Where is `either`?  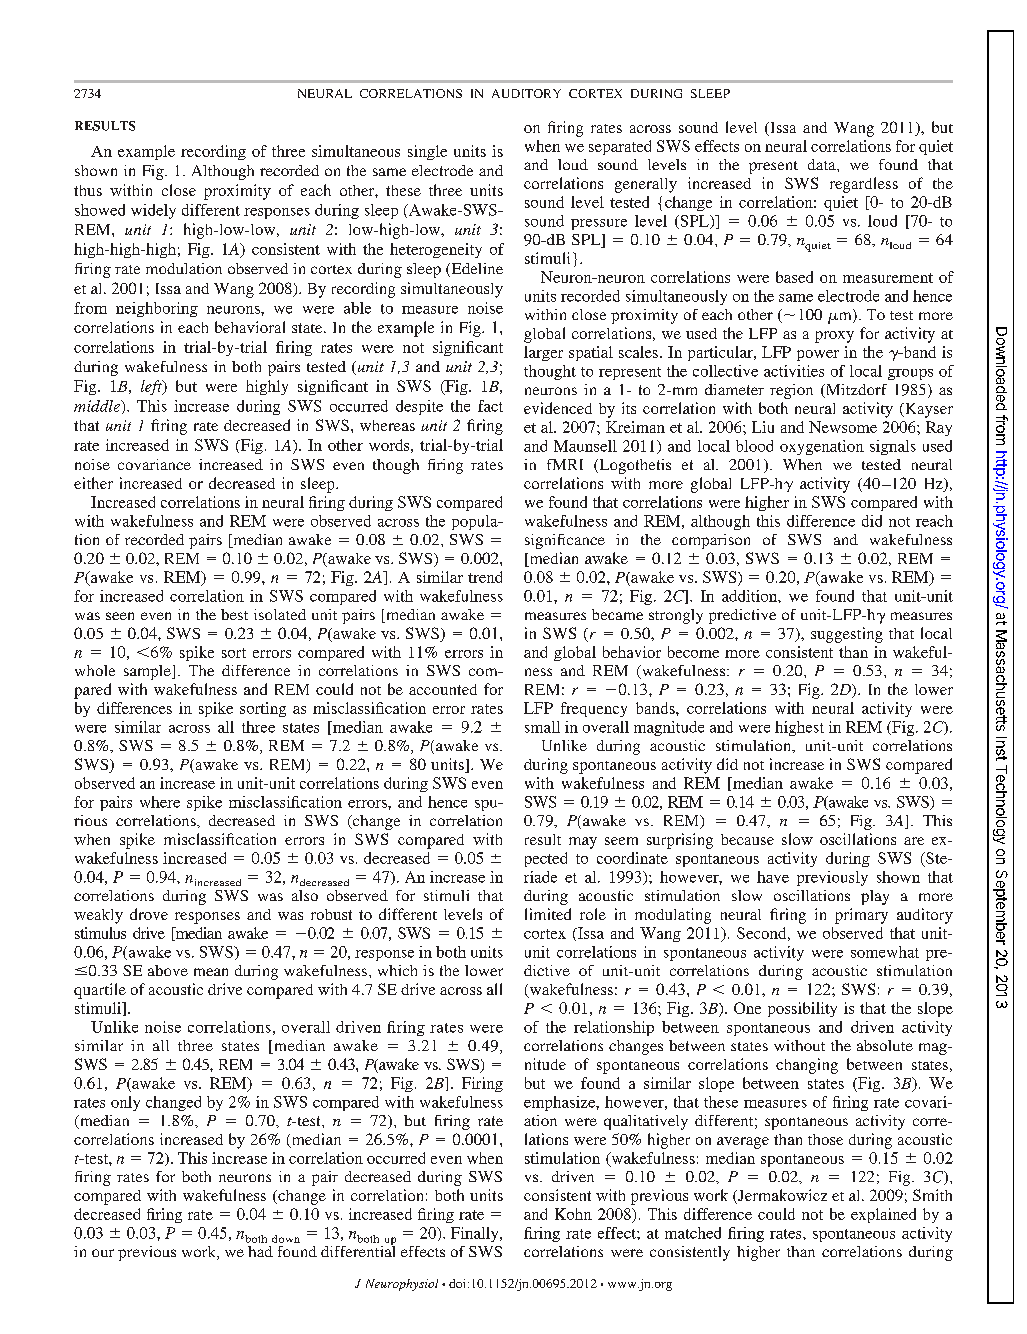 either is located at coordinates (93, 483).
